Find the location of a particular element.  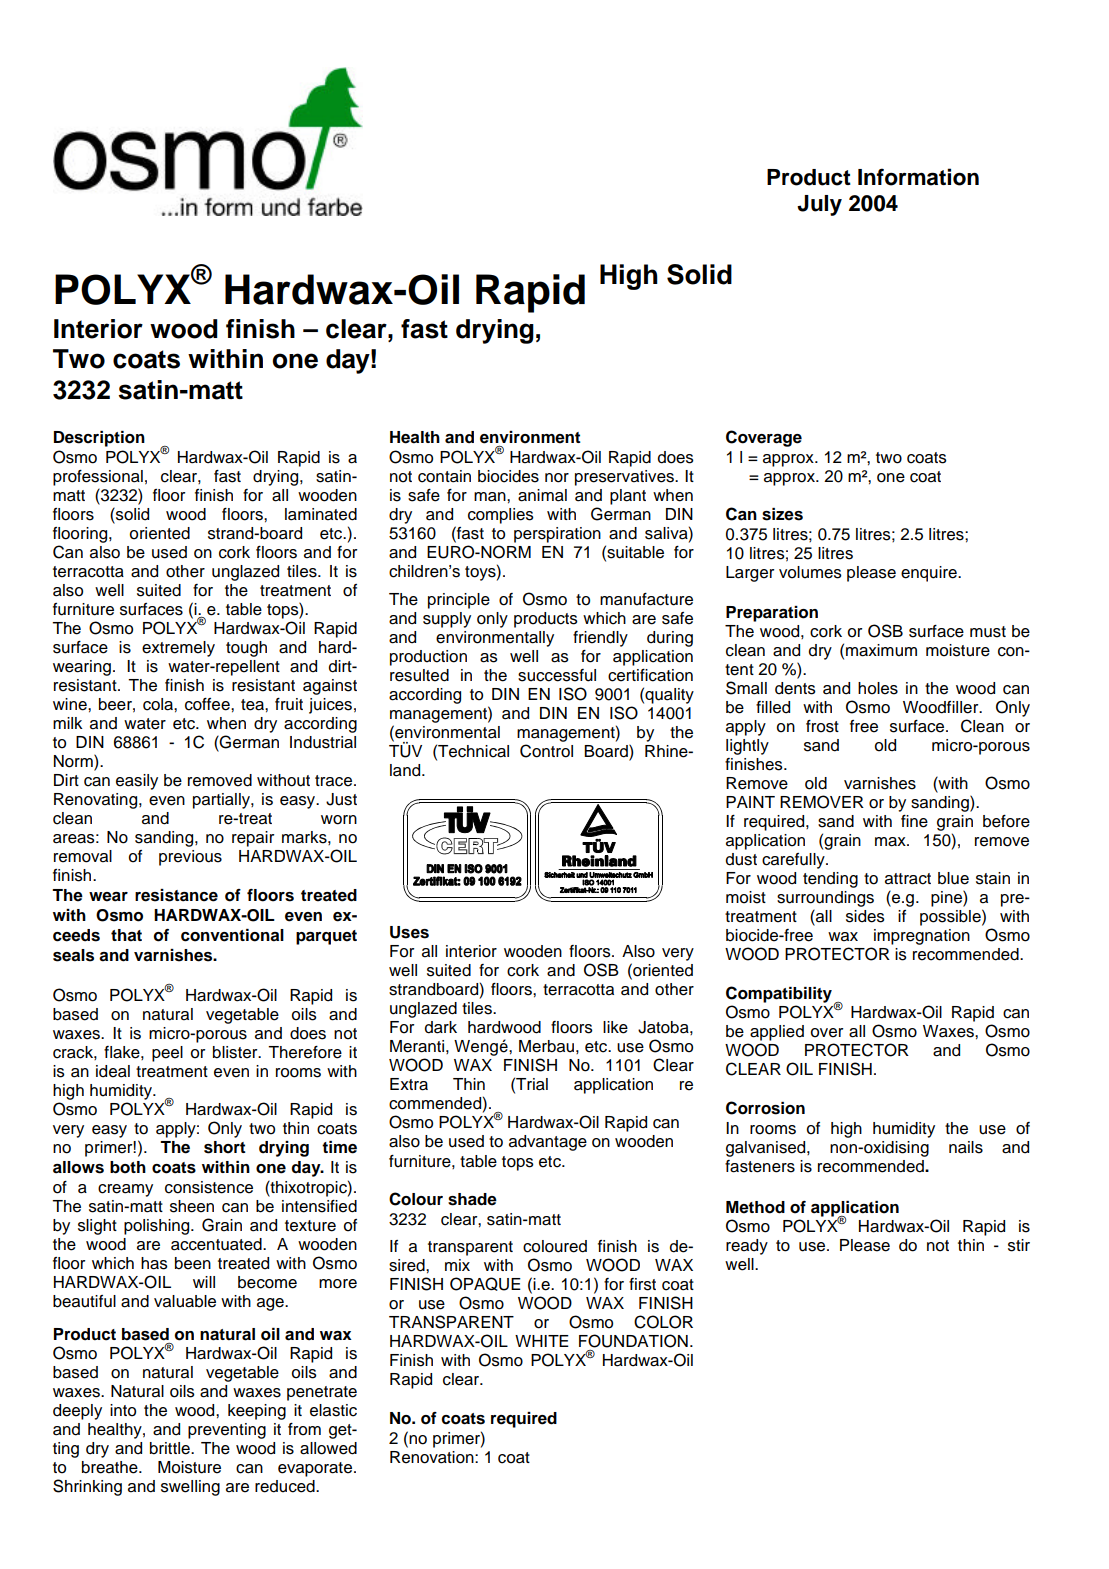

July is located at coordinates (819, 205).
